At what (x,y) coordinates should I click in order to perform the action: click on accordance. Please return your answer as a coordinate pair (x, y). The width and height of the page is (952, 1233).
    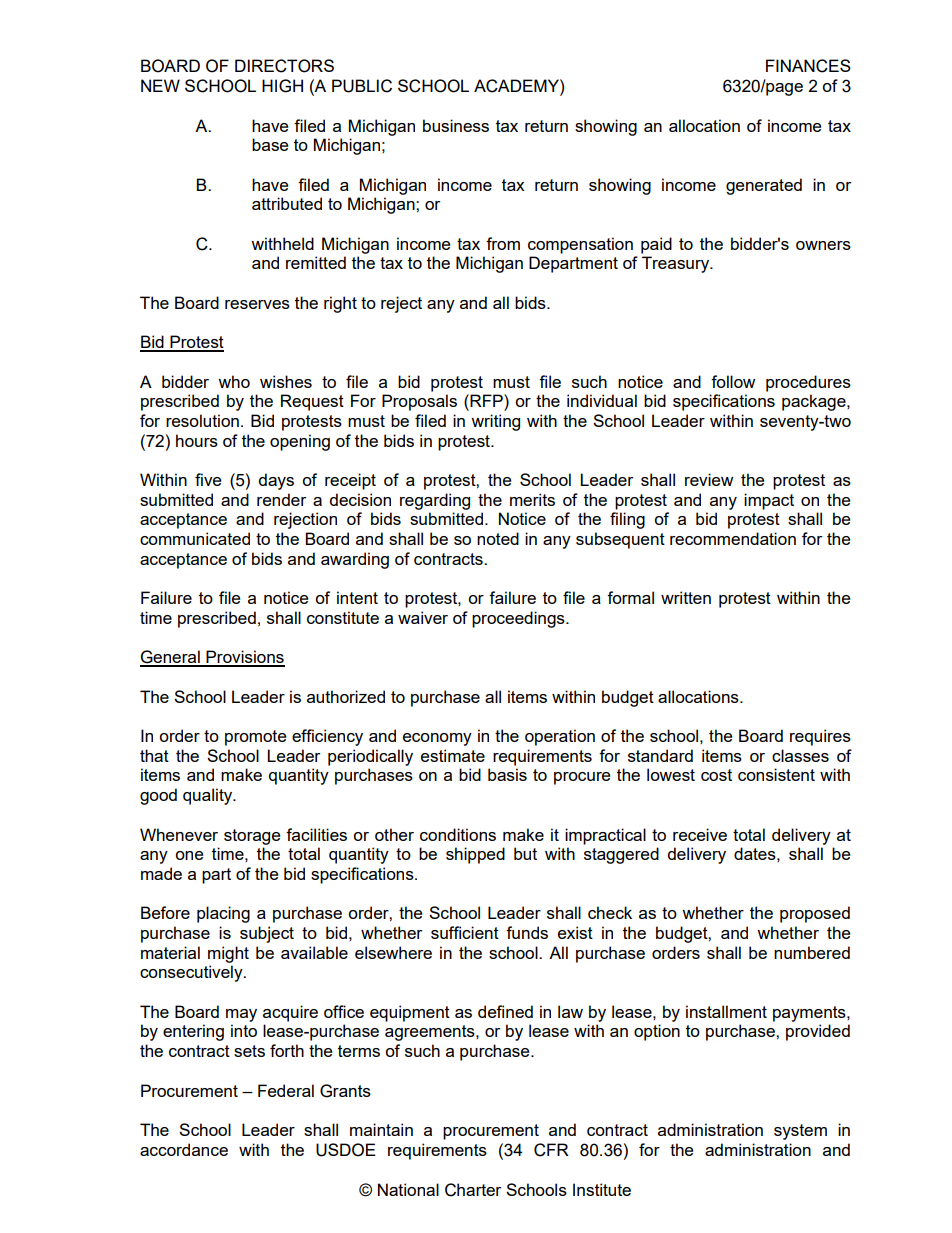
    Looking at the image, I should click on (184, 1149).
